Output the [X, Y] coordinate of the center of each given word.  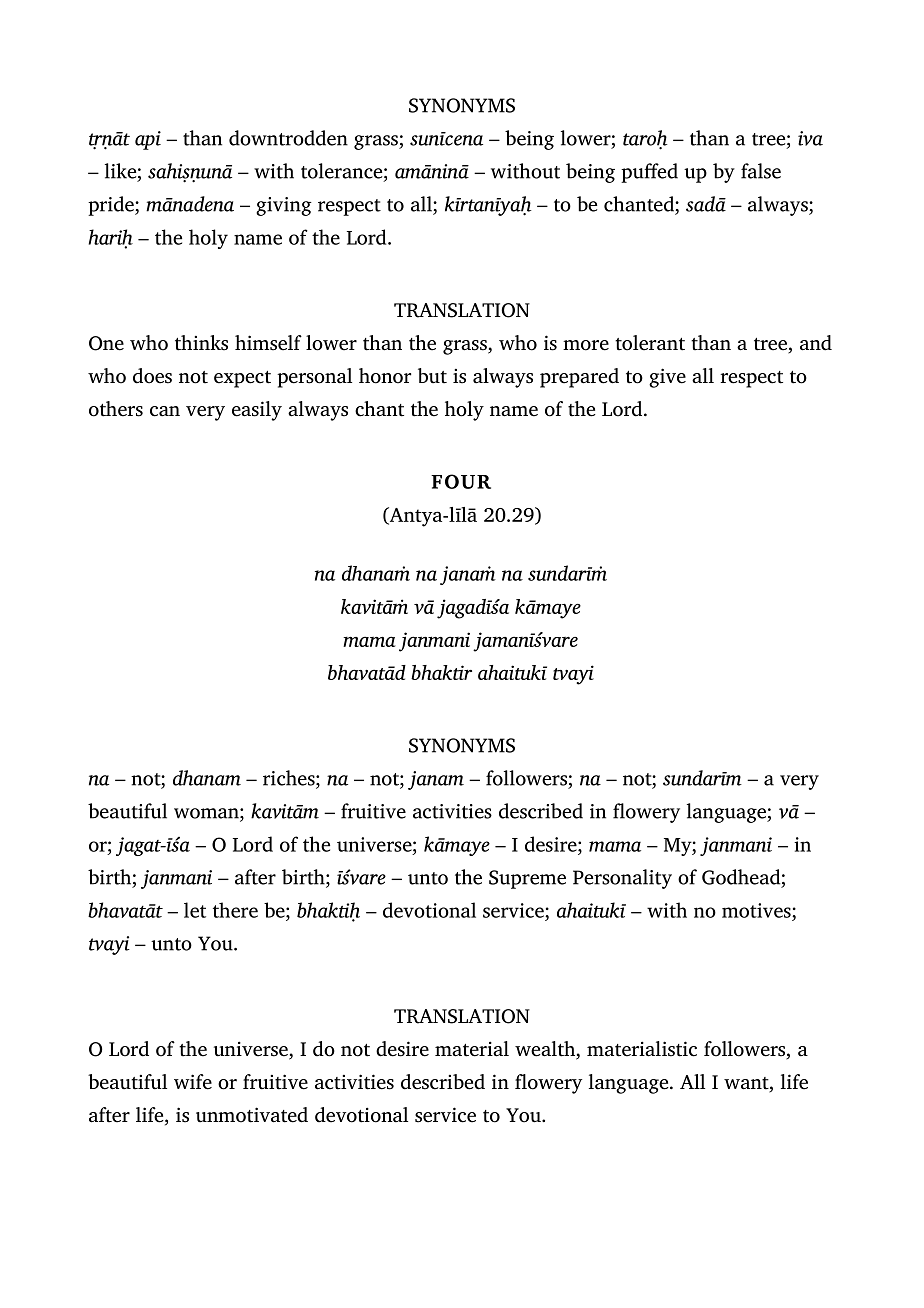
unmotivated [252, 1115]
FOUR [461, 481]
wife [193, 1082]
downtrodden [288, 138]
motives [757, 910]
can [165, 411]
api [148, 140]
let [195, 910]
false [761, 171]
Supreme [527, 879]
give [667, 378]
